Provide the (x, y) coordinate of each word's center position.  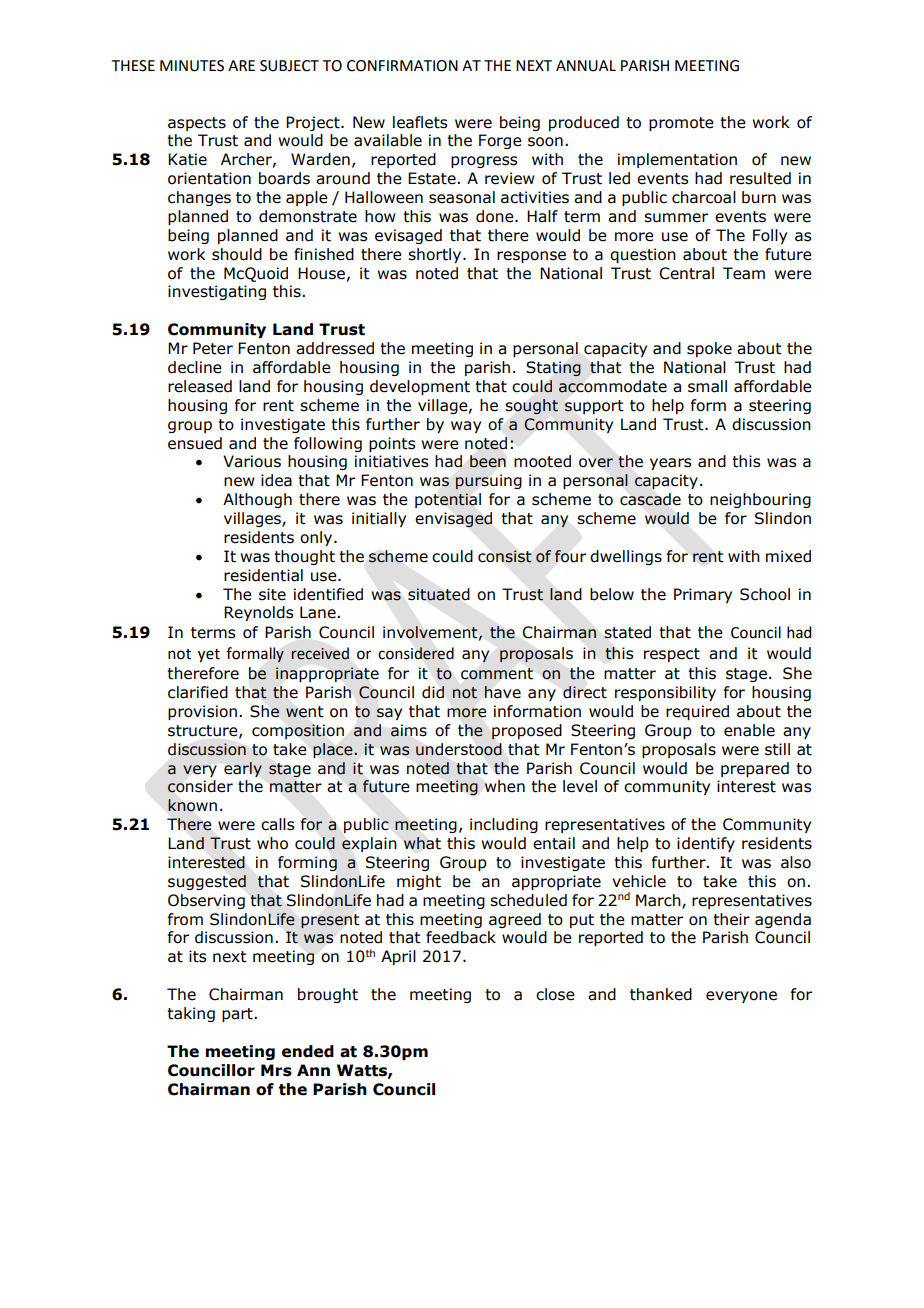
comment (497, 674)
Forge (500, 141)
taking (191, 1014)
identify (706, 844)
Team (744, 273)
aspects (197, 124)
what (422, 843)
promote (681, 124)
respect (672, 655)
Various (252, 461)
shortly (436, 255)
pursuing (488, 482)
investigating (217, 292)
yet (209, 656)
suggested (207, 882)
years (670, 464)
